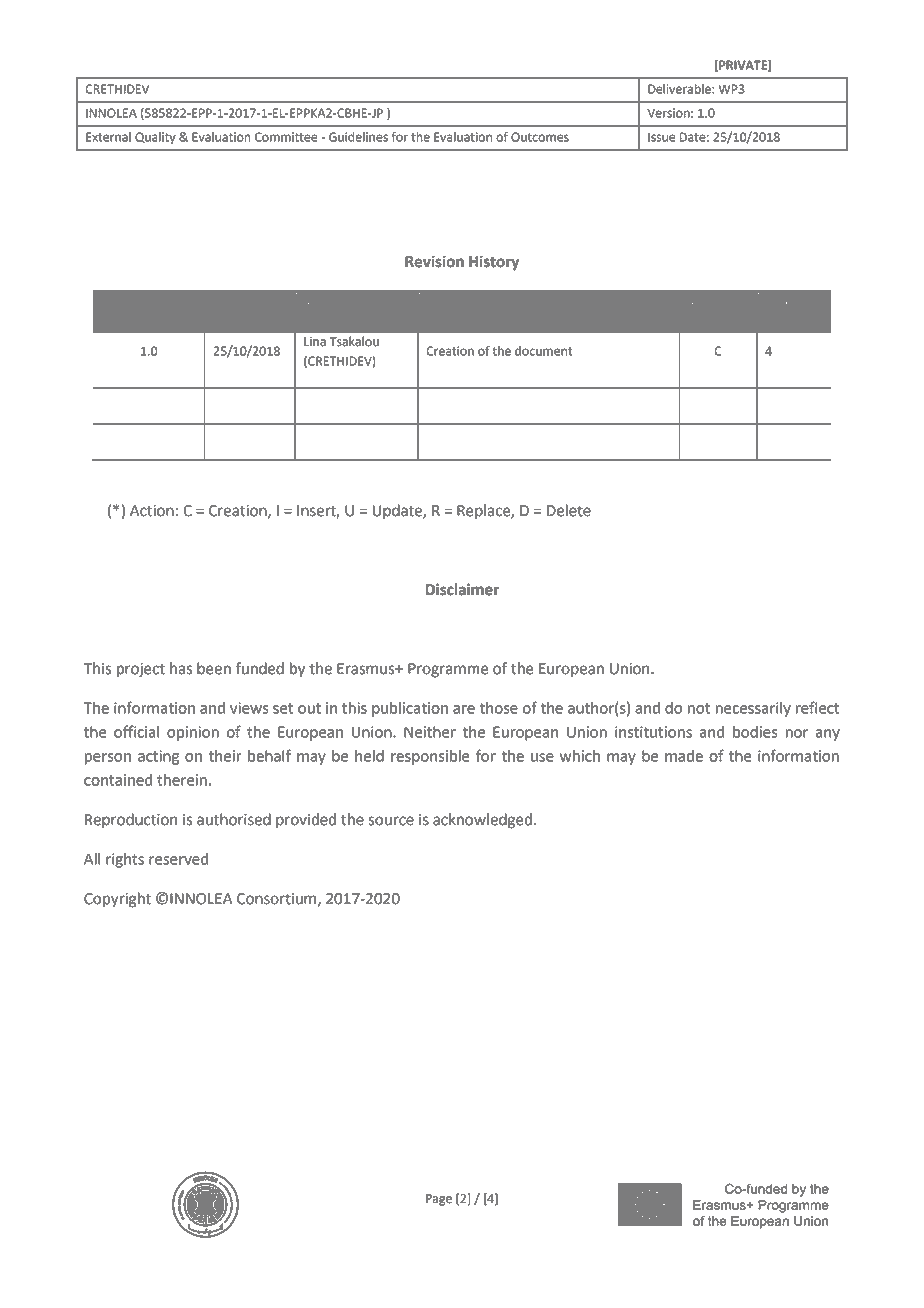  What do you see at coordinates (544, 351) in the screenshot?
I see `document` at bounding box center [544, 351].
